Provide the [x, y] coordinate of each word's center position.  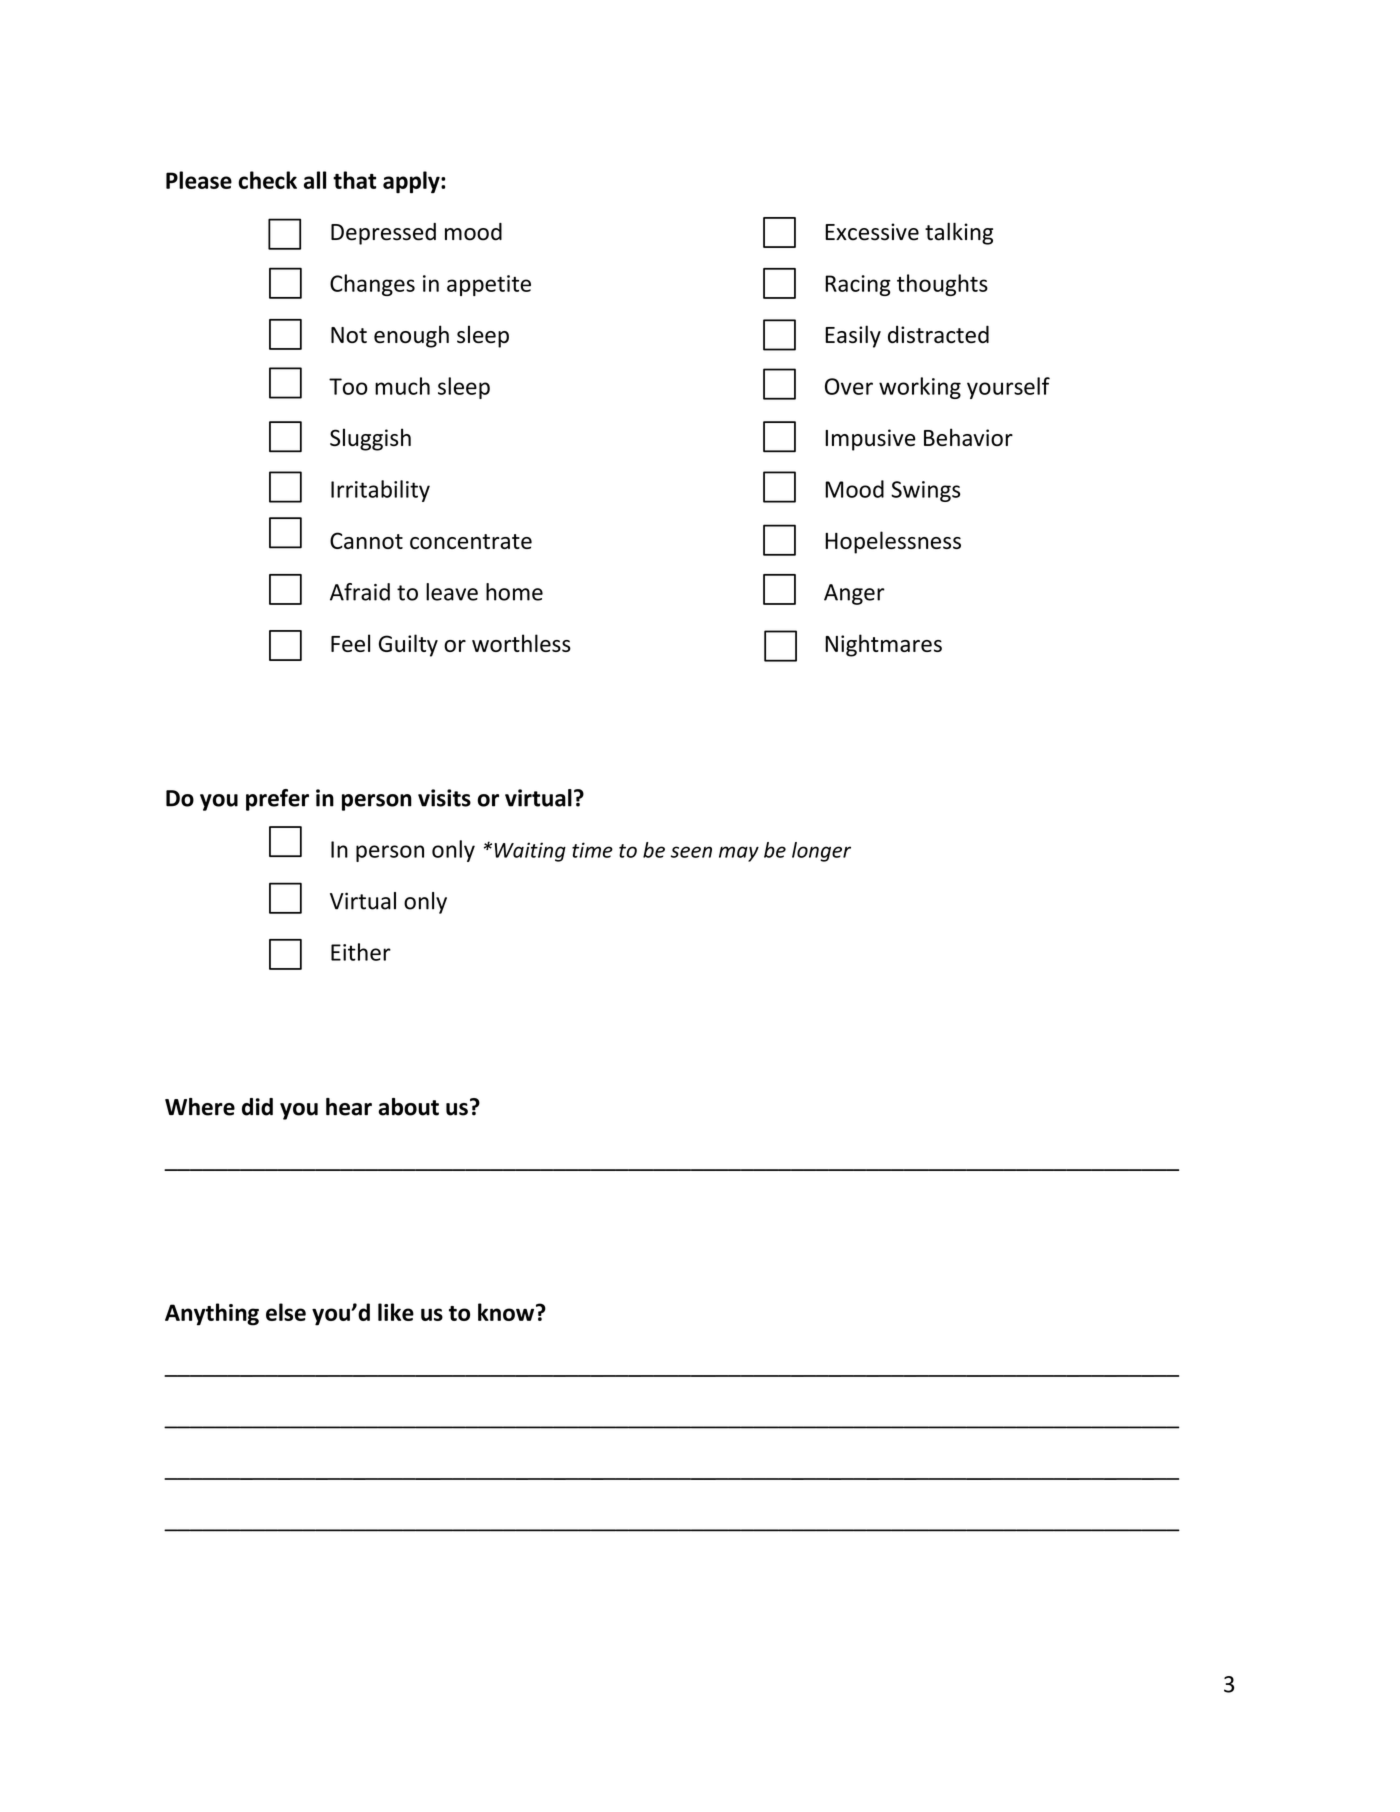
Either [361, 952]
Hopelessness [893, 542]
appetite [489, 285]
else [286, 1312]
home [514, 592]
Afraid [360, 592]
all [315, 180]
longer [821, 852]
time [592, 850]
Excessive [872, 232]
